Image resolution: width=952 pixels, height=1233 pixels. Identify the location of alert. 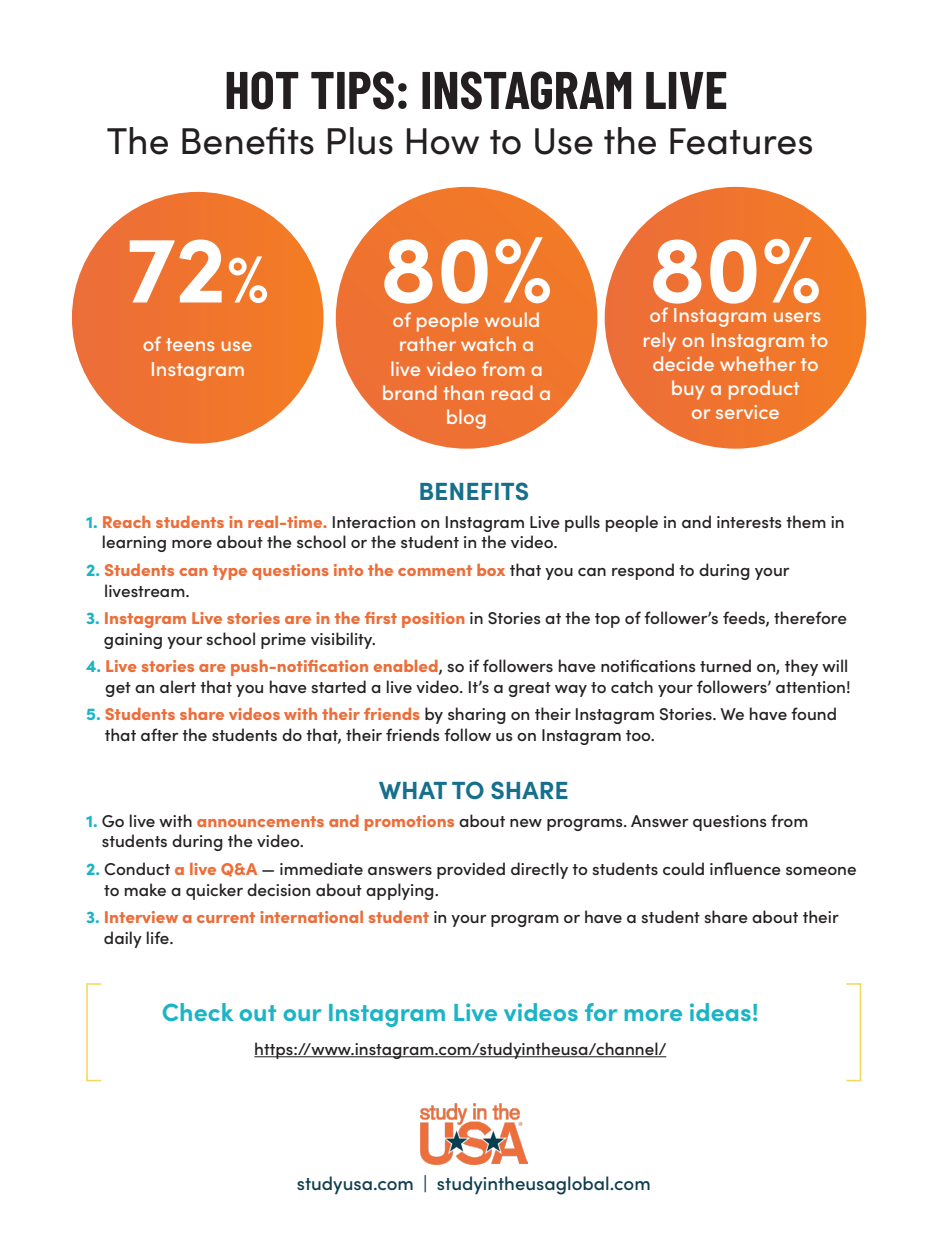
(178, 686).
